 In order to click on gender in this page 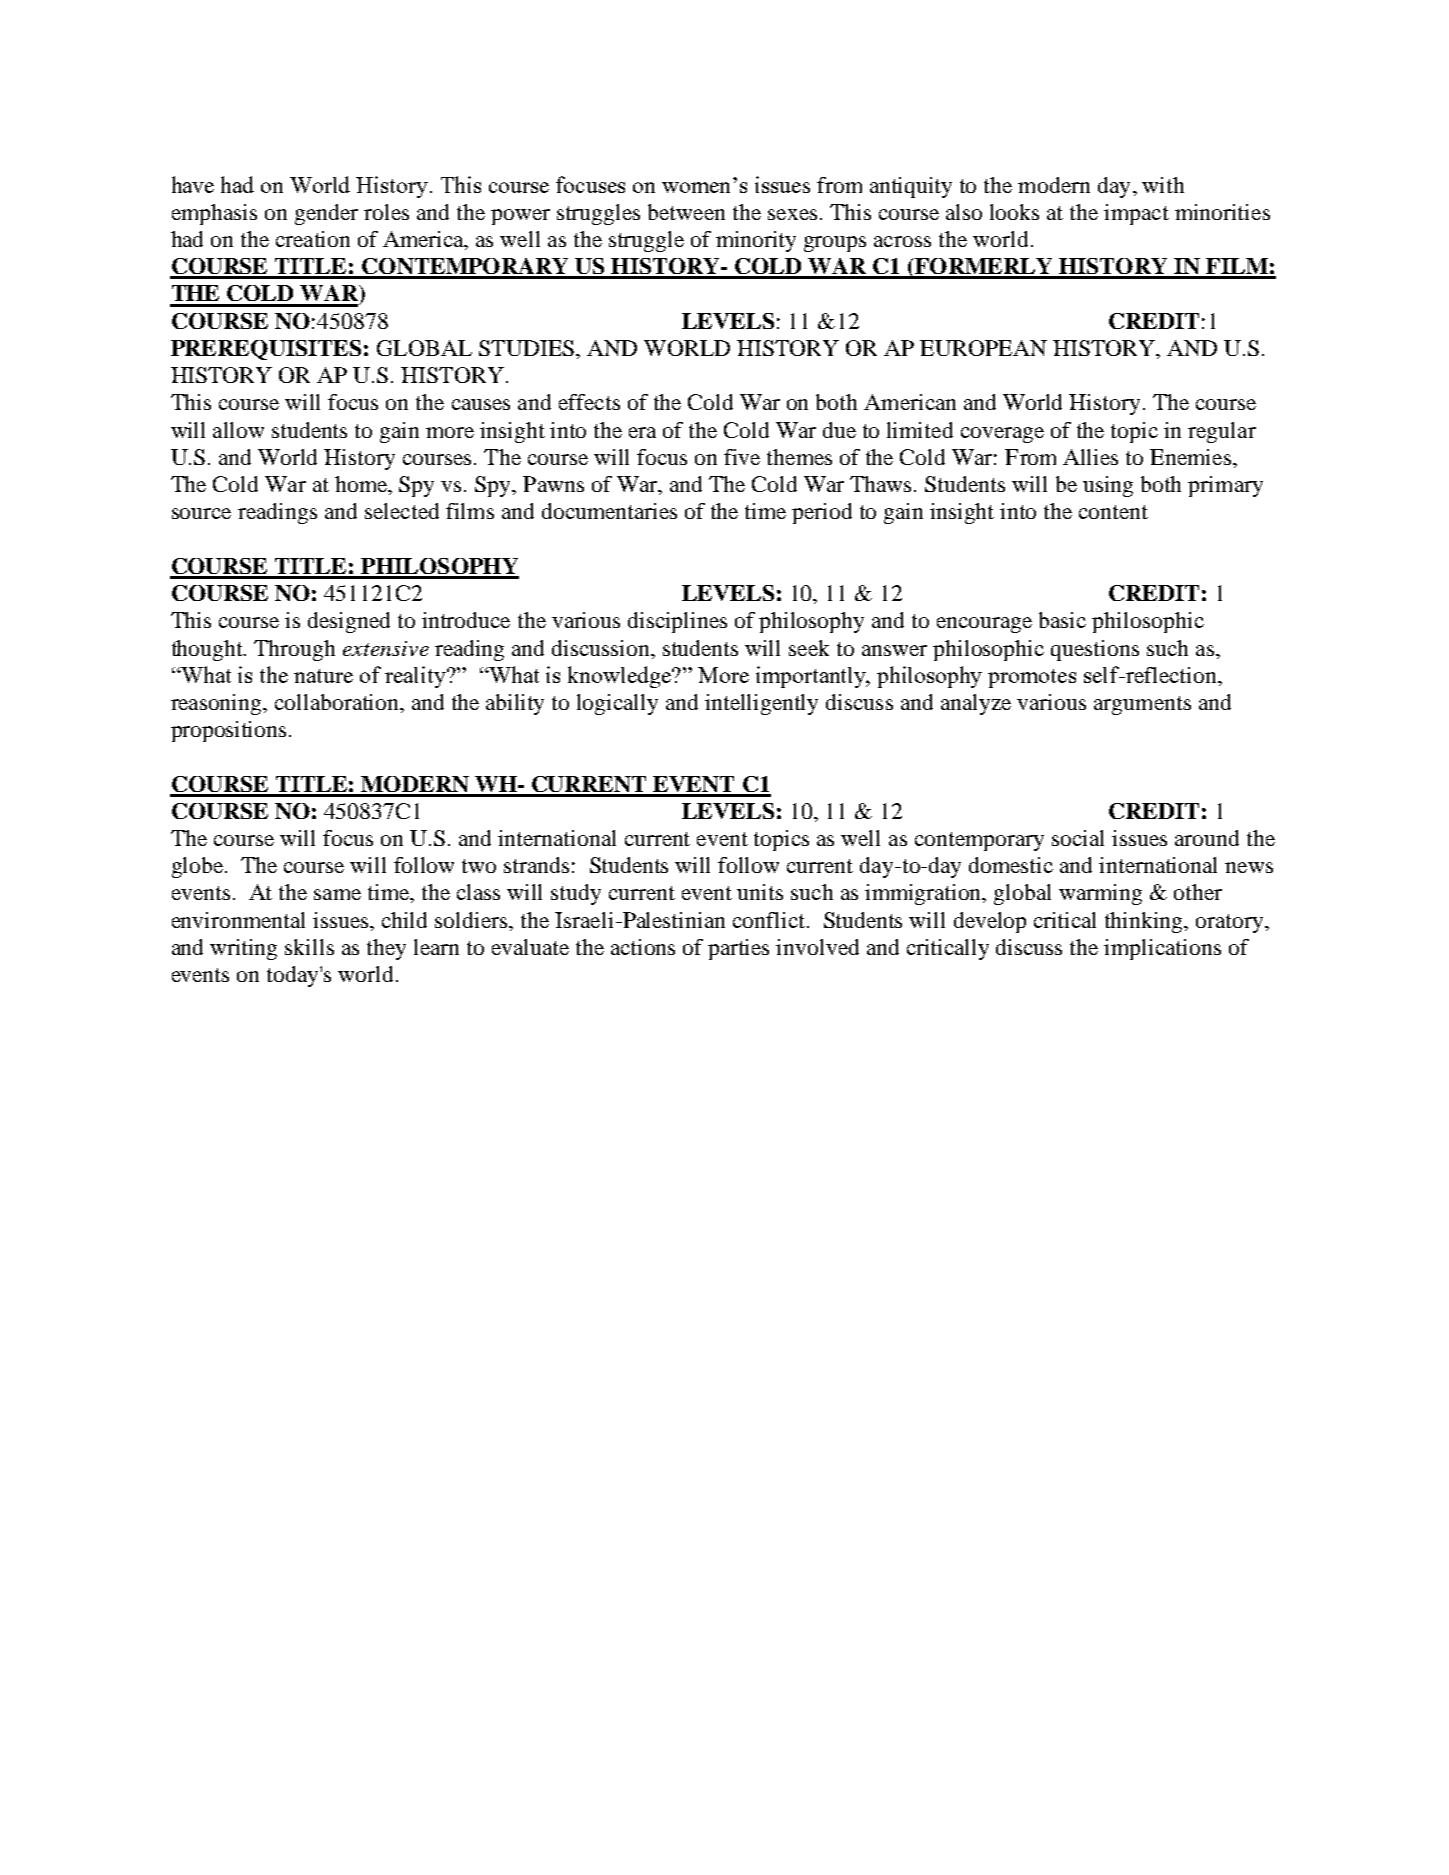, I will do `click(326, 214)`.
